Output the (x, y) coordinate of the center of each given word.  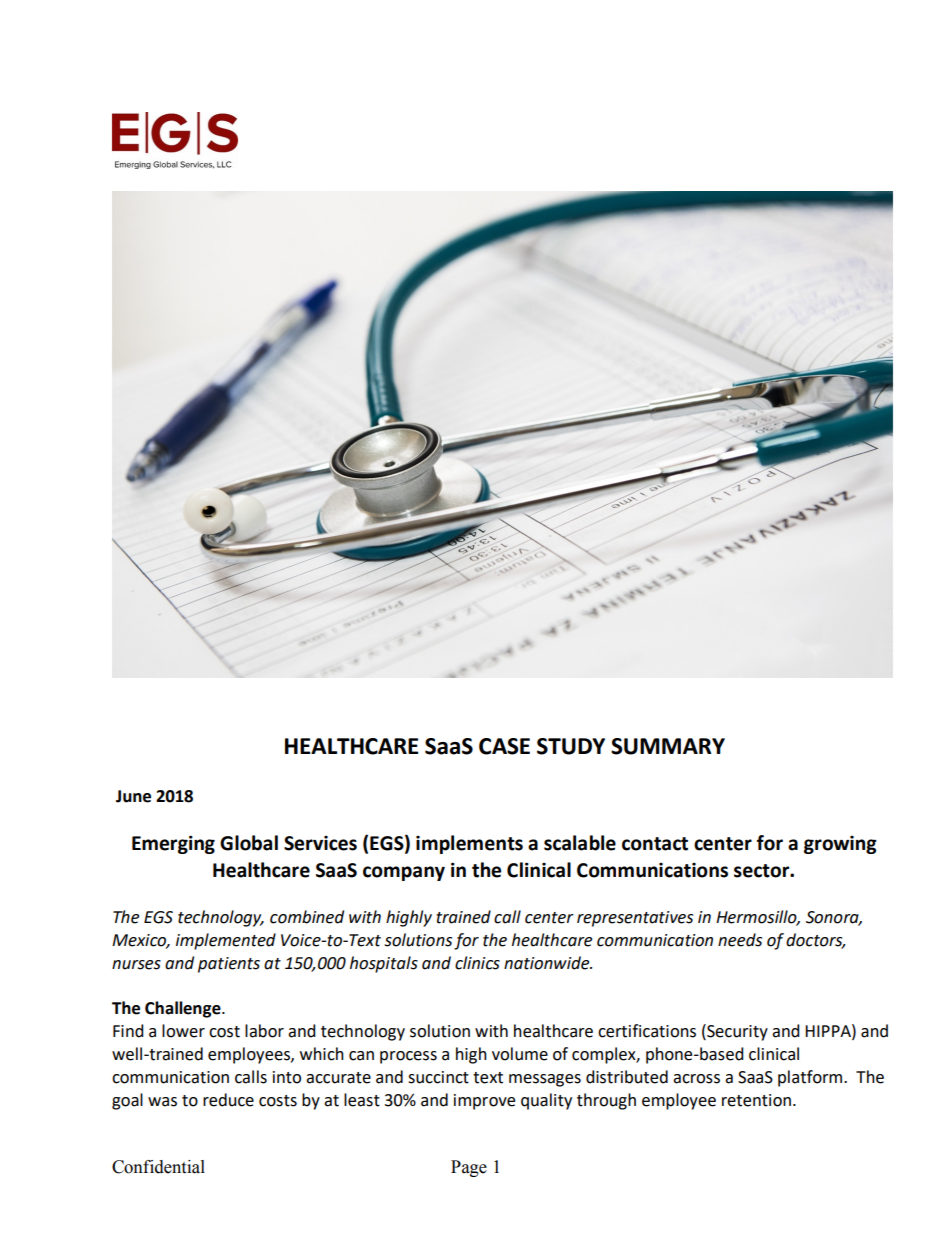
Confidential (158, 1167)
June (133, 796)
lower (183, 1031)
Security (736, 1032)
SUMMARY (668, 746)
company (404, 873)
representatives (635, 919)
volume (520, 1054)
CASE (504, 746)
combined (307, 917)
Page (469, 1168)
